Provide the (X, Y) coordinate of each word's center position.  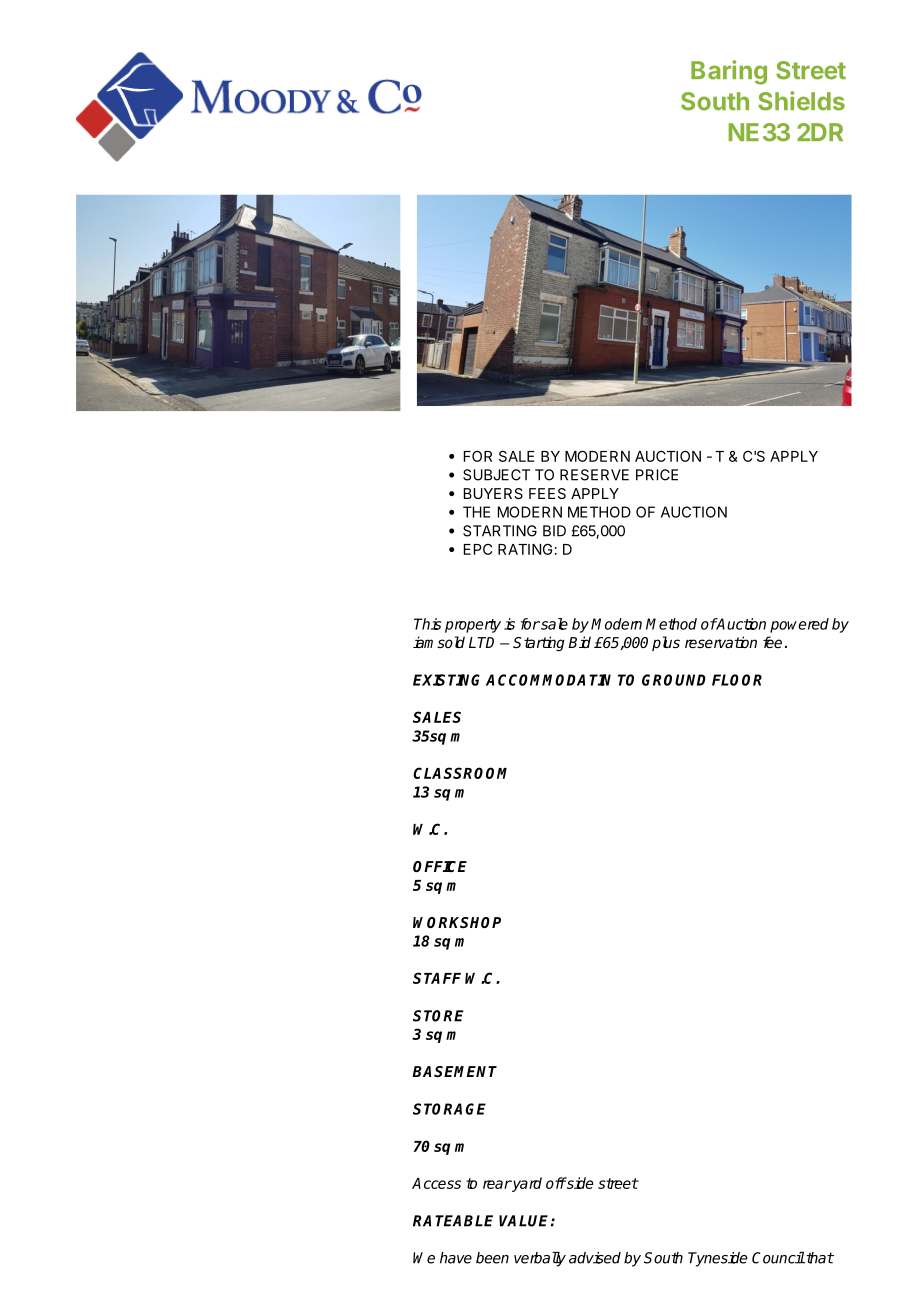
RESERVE (594, 475)
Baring (729, 72)
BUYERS (493, 493)
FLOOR (737, 680)
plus (666, 643)
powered (799, 625)
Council (778, 1258)
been (492, 1258)
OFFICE (440, 866)
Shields (801, 101)
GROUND (674, 680)
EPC (478, 549)
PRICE (657, 475)
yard (526, 1184)
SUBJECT (496, 475)
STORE (438, 1016)
